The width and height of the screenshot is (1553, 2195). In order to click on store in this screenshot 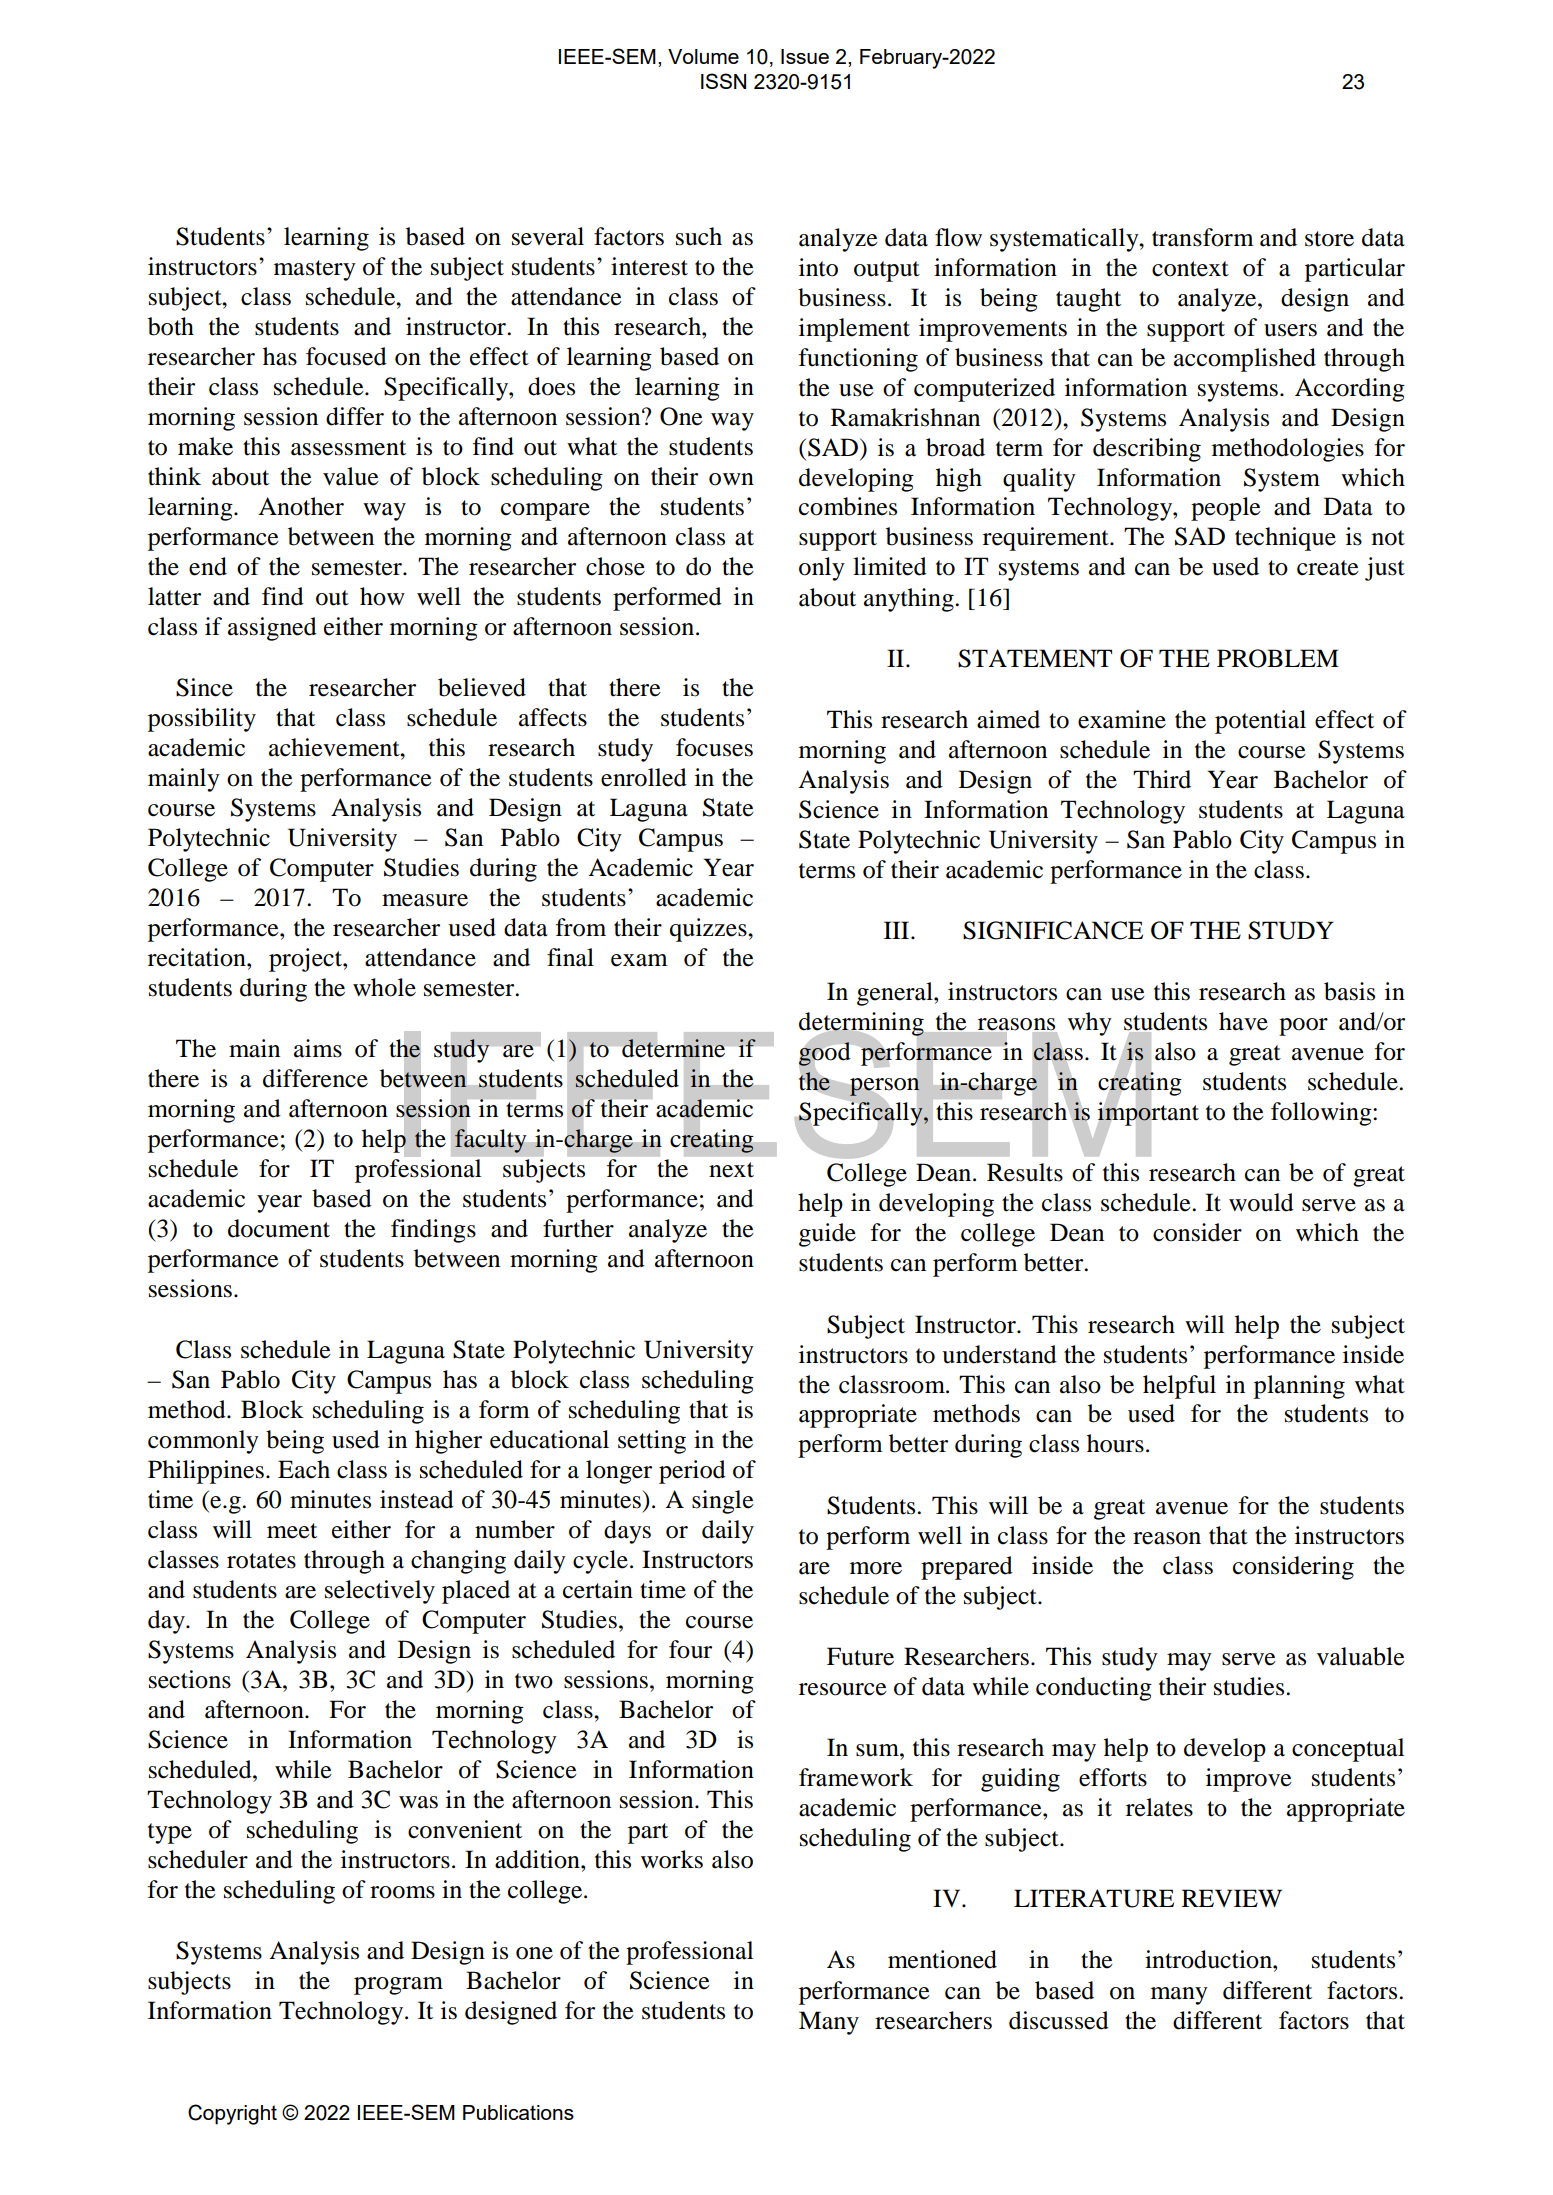, I will do `click(1329, 239)`.
